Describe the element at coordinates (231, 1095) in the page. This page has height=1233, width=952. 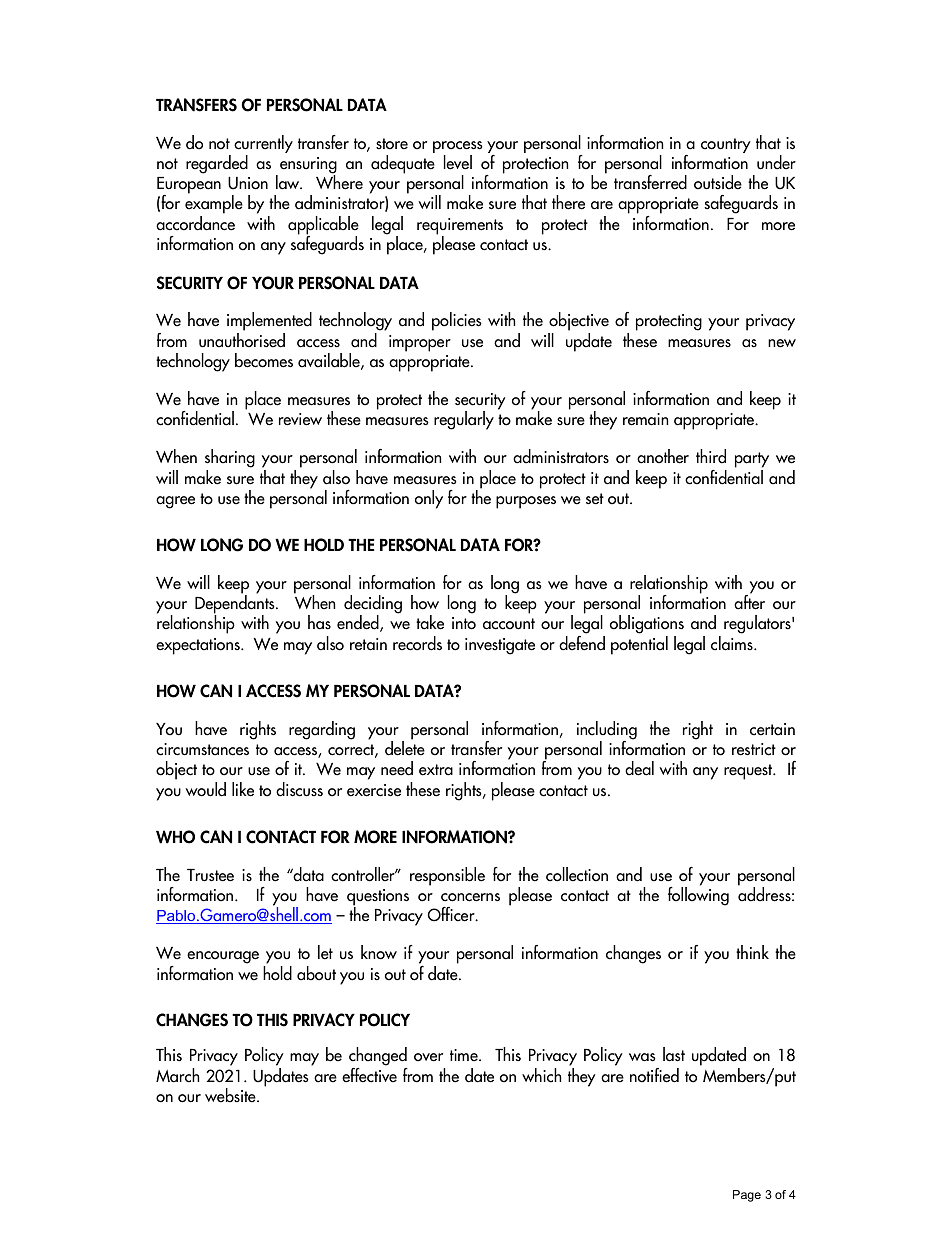
I see `website` at that location.
